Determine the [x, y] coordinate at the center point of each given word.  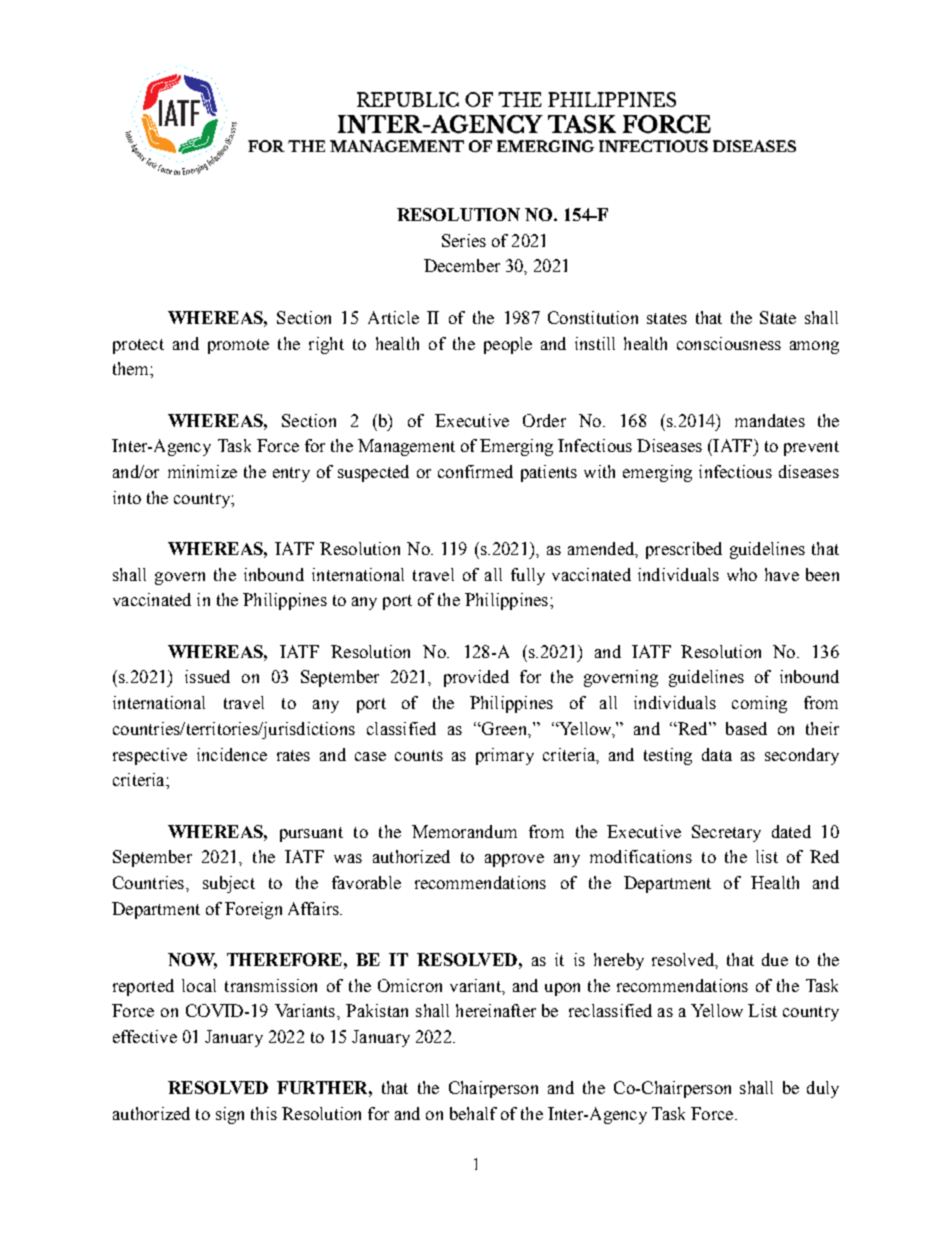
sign [230, 1115]
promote [238, 346]
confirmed [475, 471]
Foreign [253, 910]
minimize [202, 471]
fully [528, 576]
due [775, 959]
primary [505, 756]
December [462, 265]
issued [207, 676]
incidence [232, 754]
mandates [770, 420]
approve [514, 860]
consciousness [729, 343]
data [717, 754]
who [742, 574]
